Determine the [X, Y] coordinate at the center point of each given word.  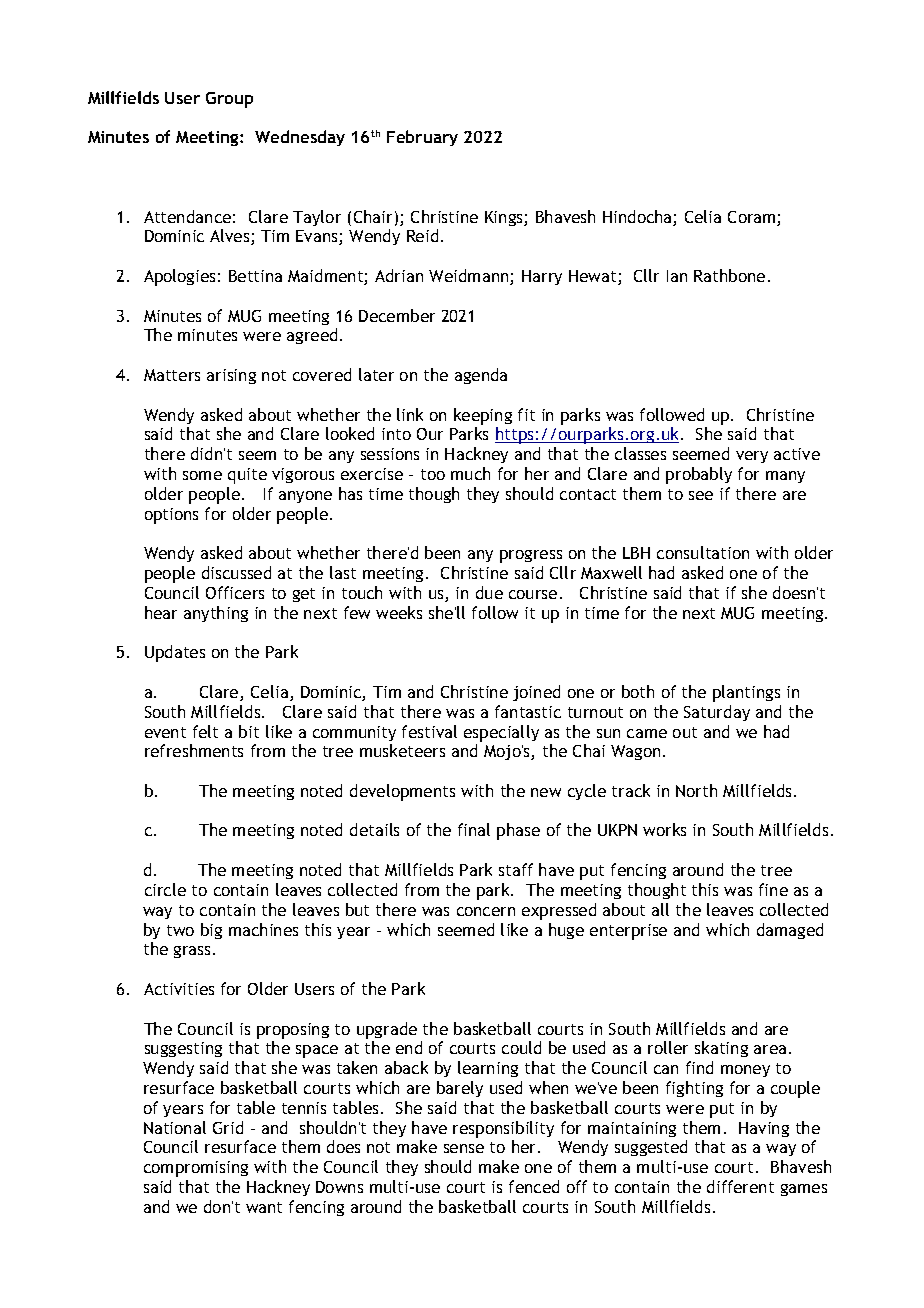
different [740, 1186]
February [422, 138]
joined [536, 693]
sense [464, 1148]
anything [216, 614]
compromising [196, 1169]
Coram [753, 218]
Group [229, 100]
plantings [746, 693]
